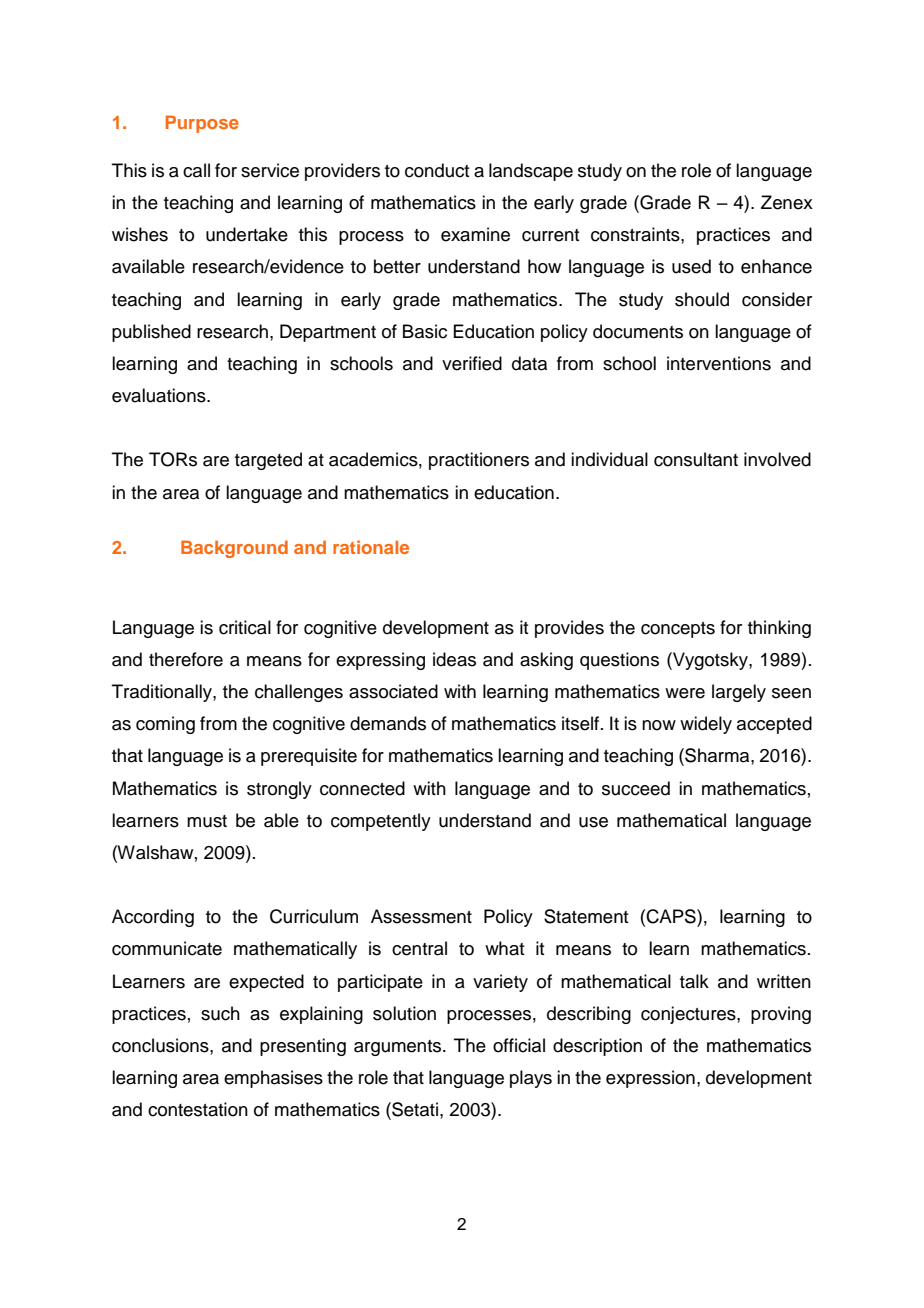  Describe the element at coordinates (165, 725) in the screenshot. I see `coming` at that location.
